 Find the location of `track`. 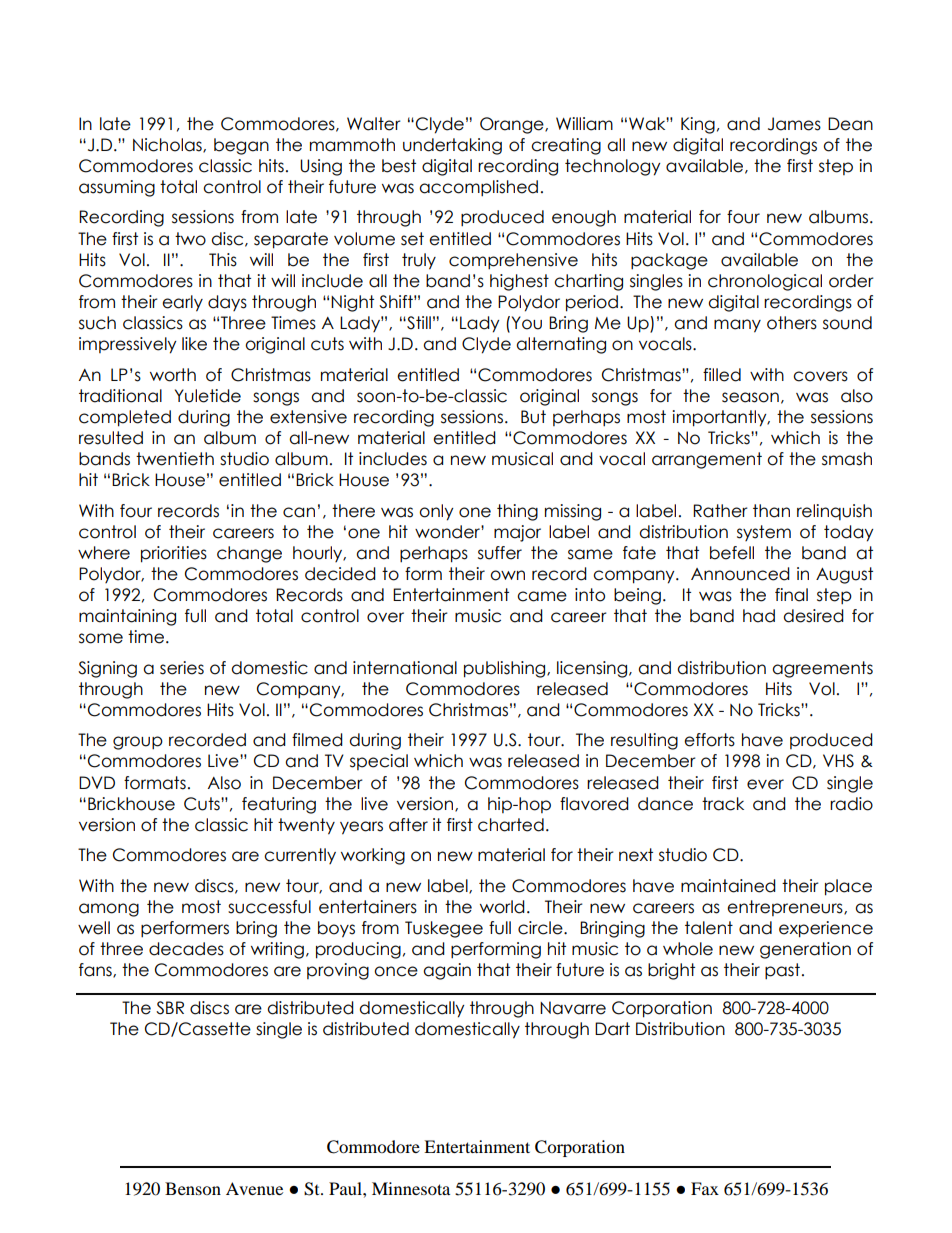

track is located at coordinates (723, 804).
